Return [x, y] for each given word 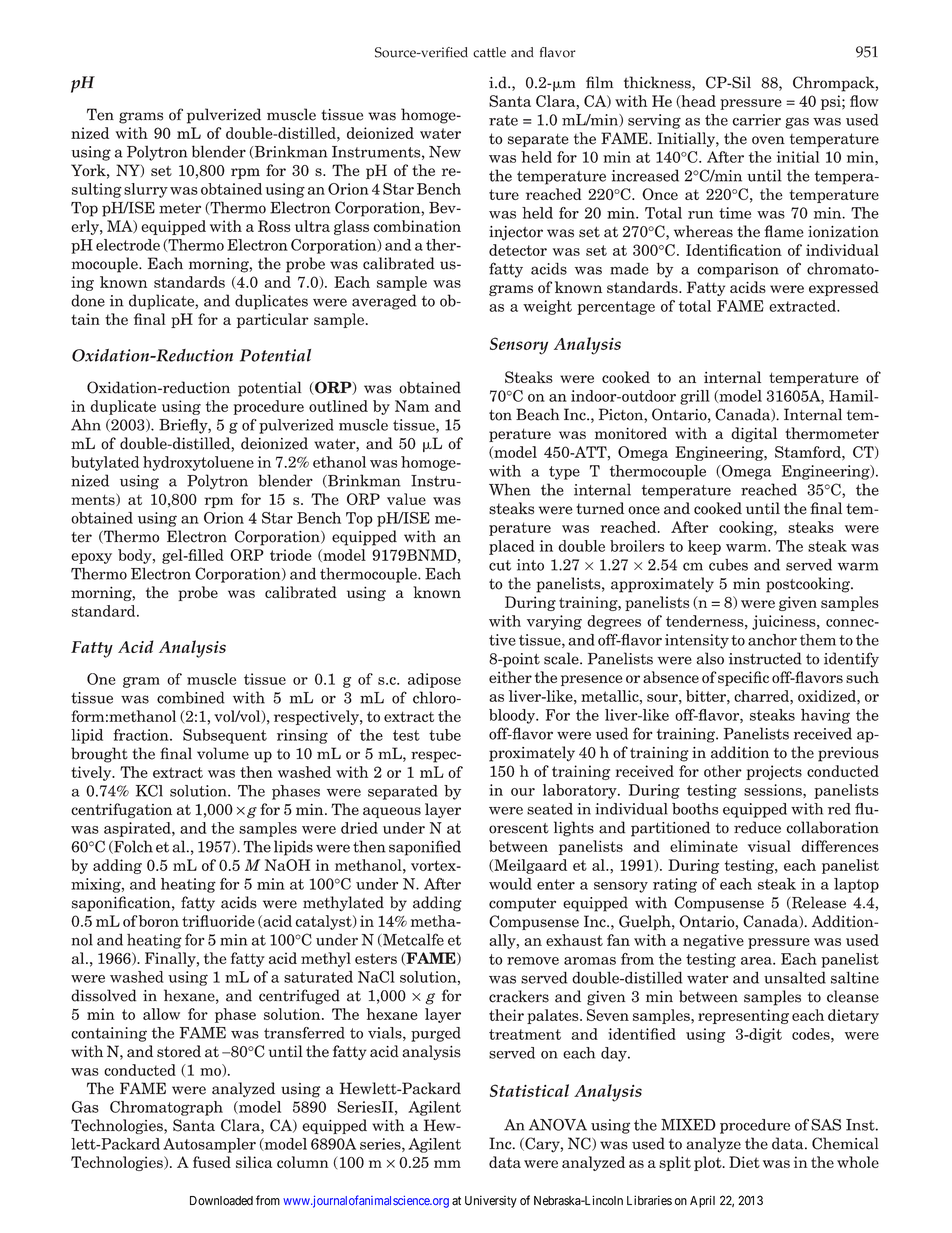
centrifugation [121, 810]
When [510, 489]
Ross [274, 226]
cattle [489, 52]
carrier [757, 120]
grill [695, 397]
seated [550, 809]
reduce [757, 827]
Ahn [86, 425]
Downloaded [221, 1201]
